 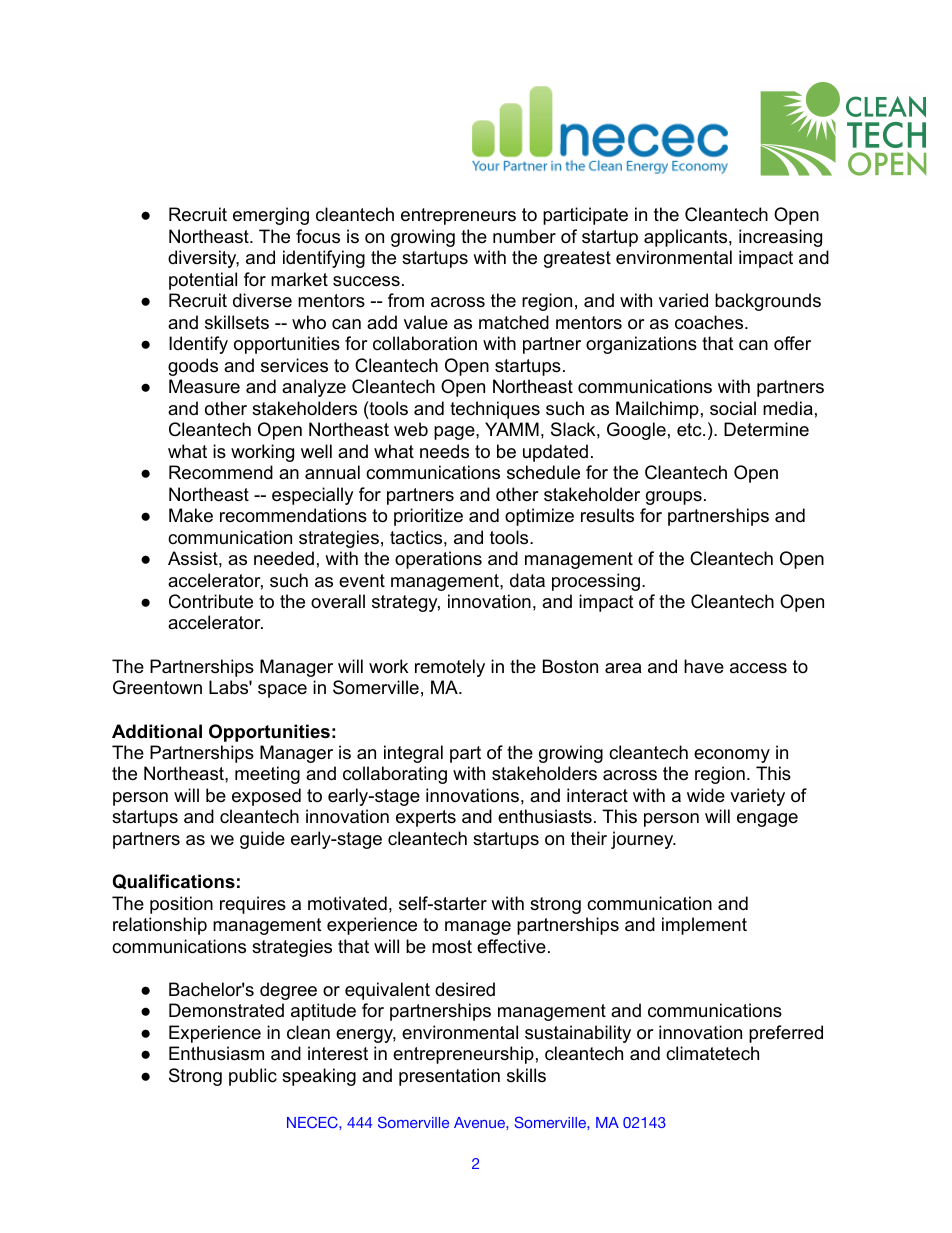 What do you see at coordinates (524, 236) in the screenshot?
I see `number` at bounding box center [524, 236].
